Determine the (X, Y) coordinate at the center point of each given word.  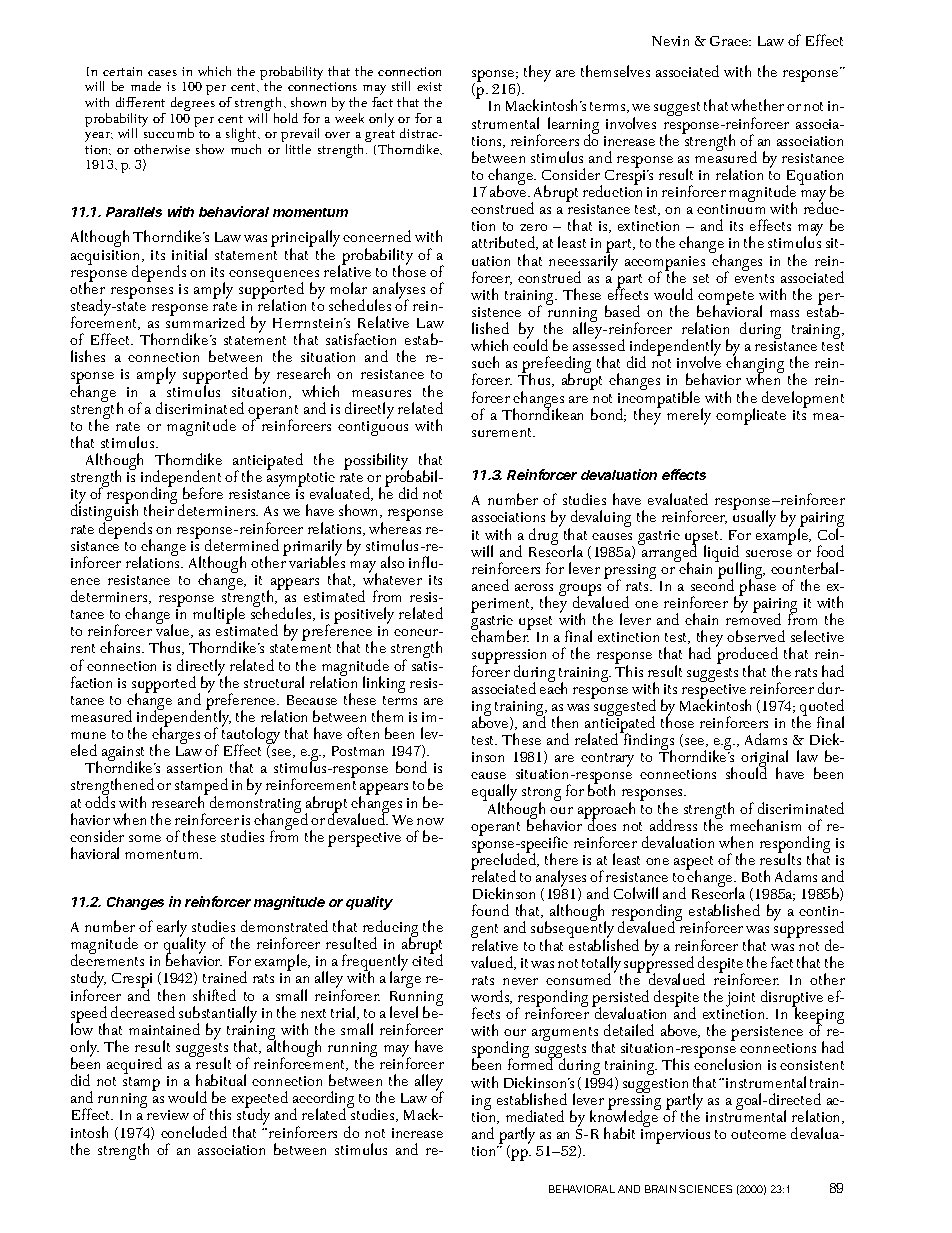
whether (757, 105)
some (145, 838)
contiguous (373, 428)
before (203, 493)
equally (494, 794)
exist (429, 86)
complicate (751, 416)
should (746, 772)
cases (162, 73)
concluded (194, 1132)
